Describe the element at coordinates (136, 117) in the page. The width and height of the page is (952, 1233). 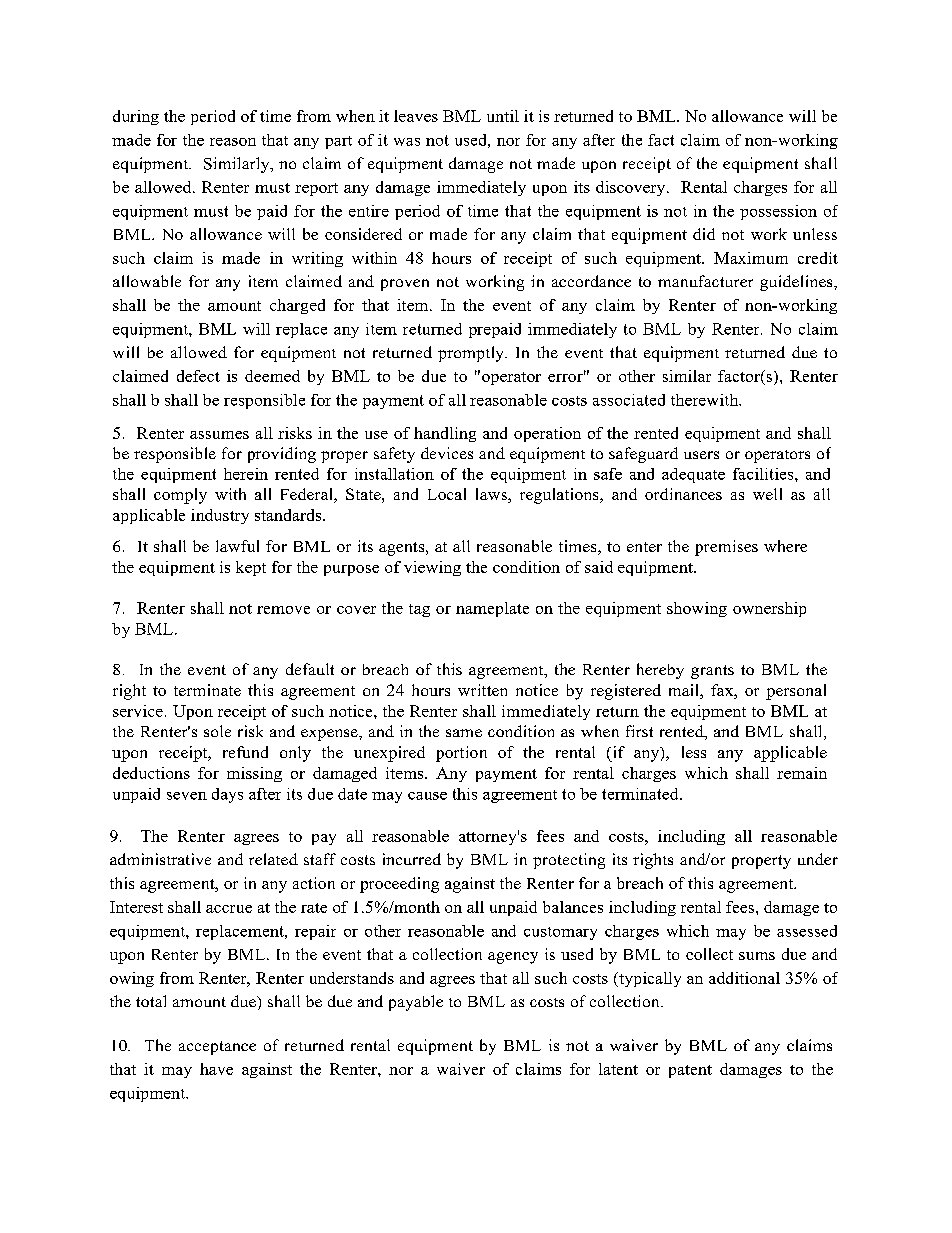
I see `during` at that location.
